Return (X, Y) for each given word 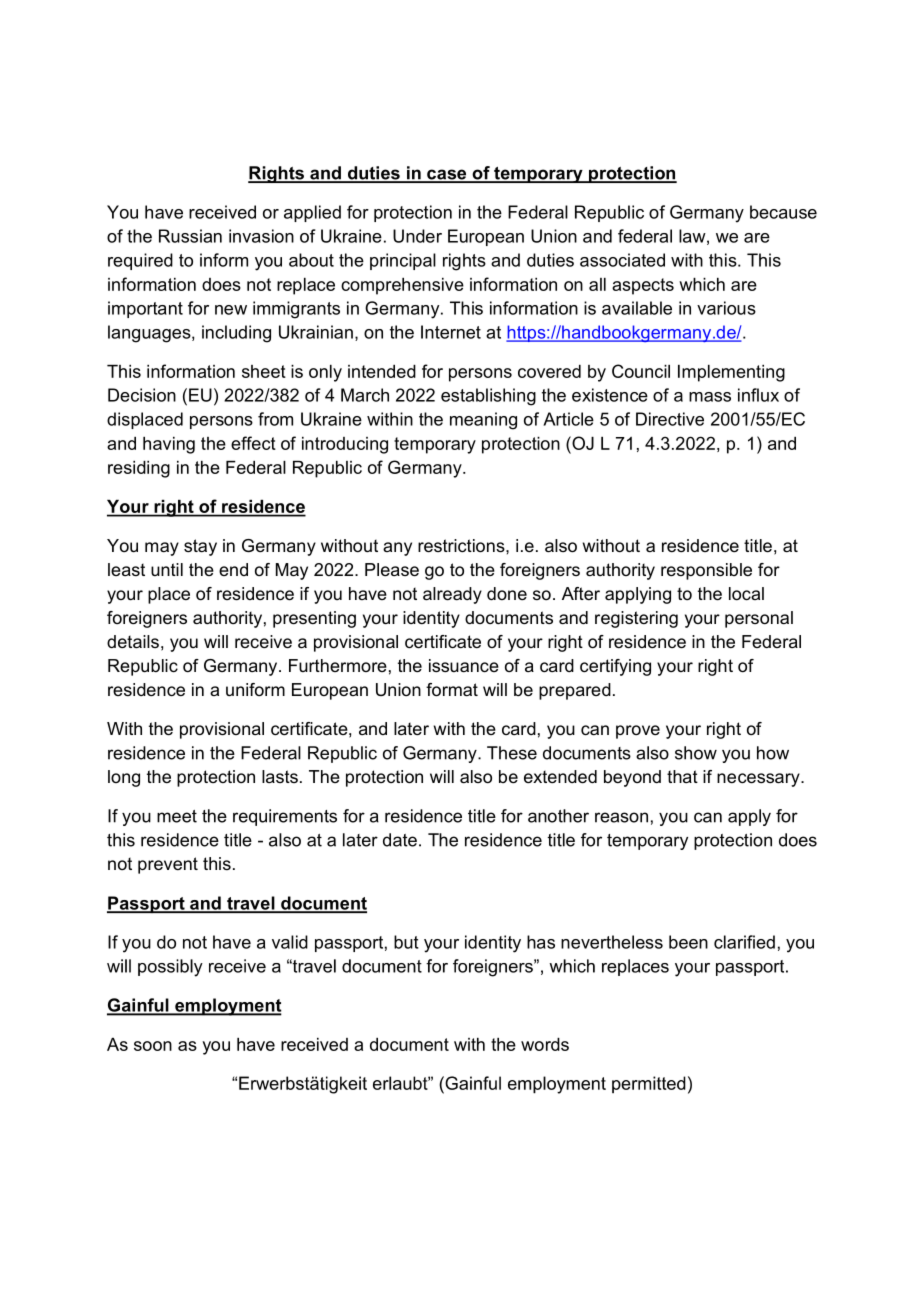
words (545, 1044)
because (783, 212)
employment (227, 1007)
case (447, 175)
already (452, 595)
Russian (190, 236)
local (746, 594)
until (167, 569)
